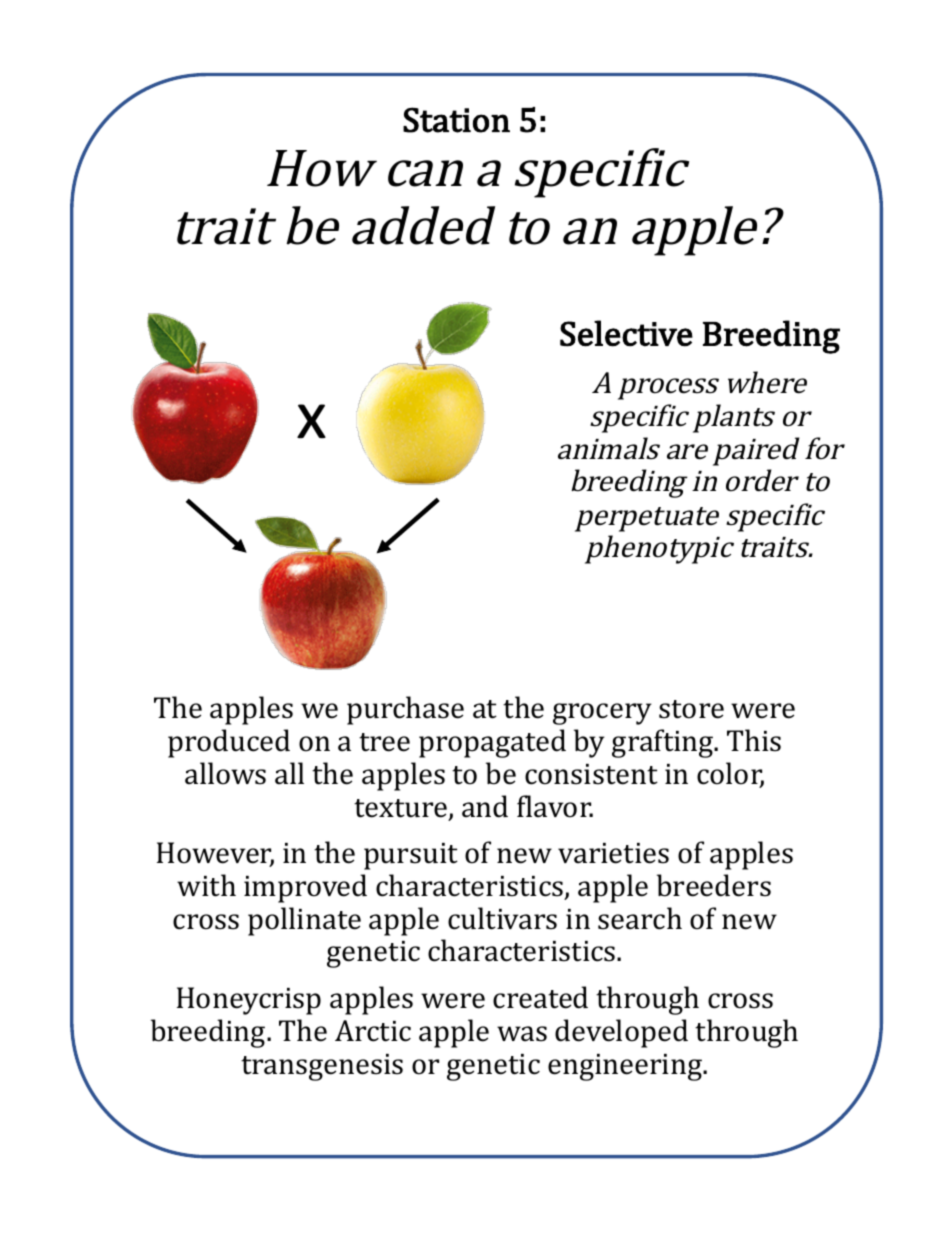  What do you see at coordinates (322, 1067) in the screenshot?
I see `transgenesis` at bounding box center [322, 1067].
